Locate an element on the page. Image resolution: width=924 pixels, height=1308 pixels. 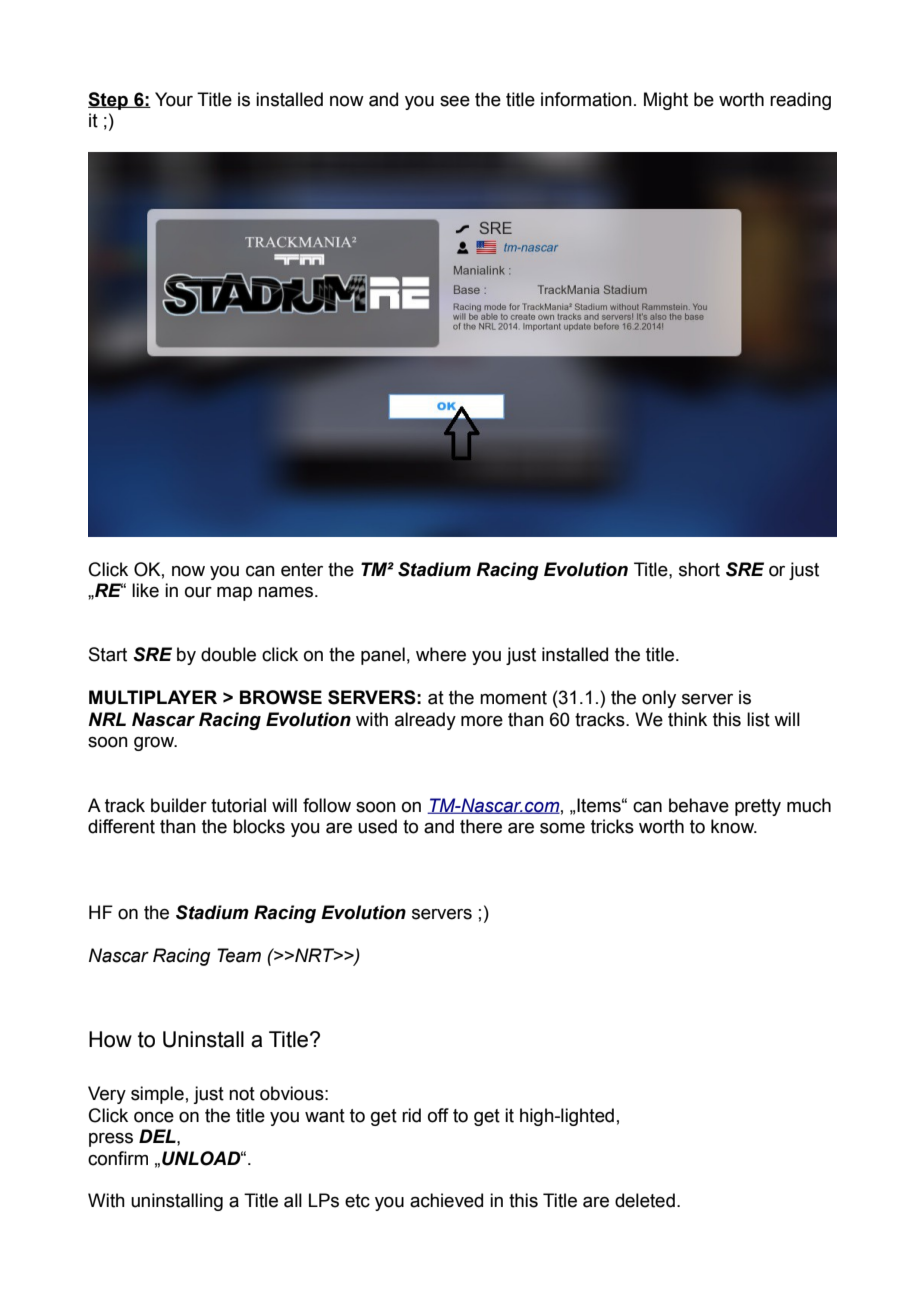
enter is located at coordinates (302, 570).
